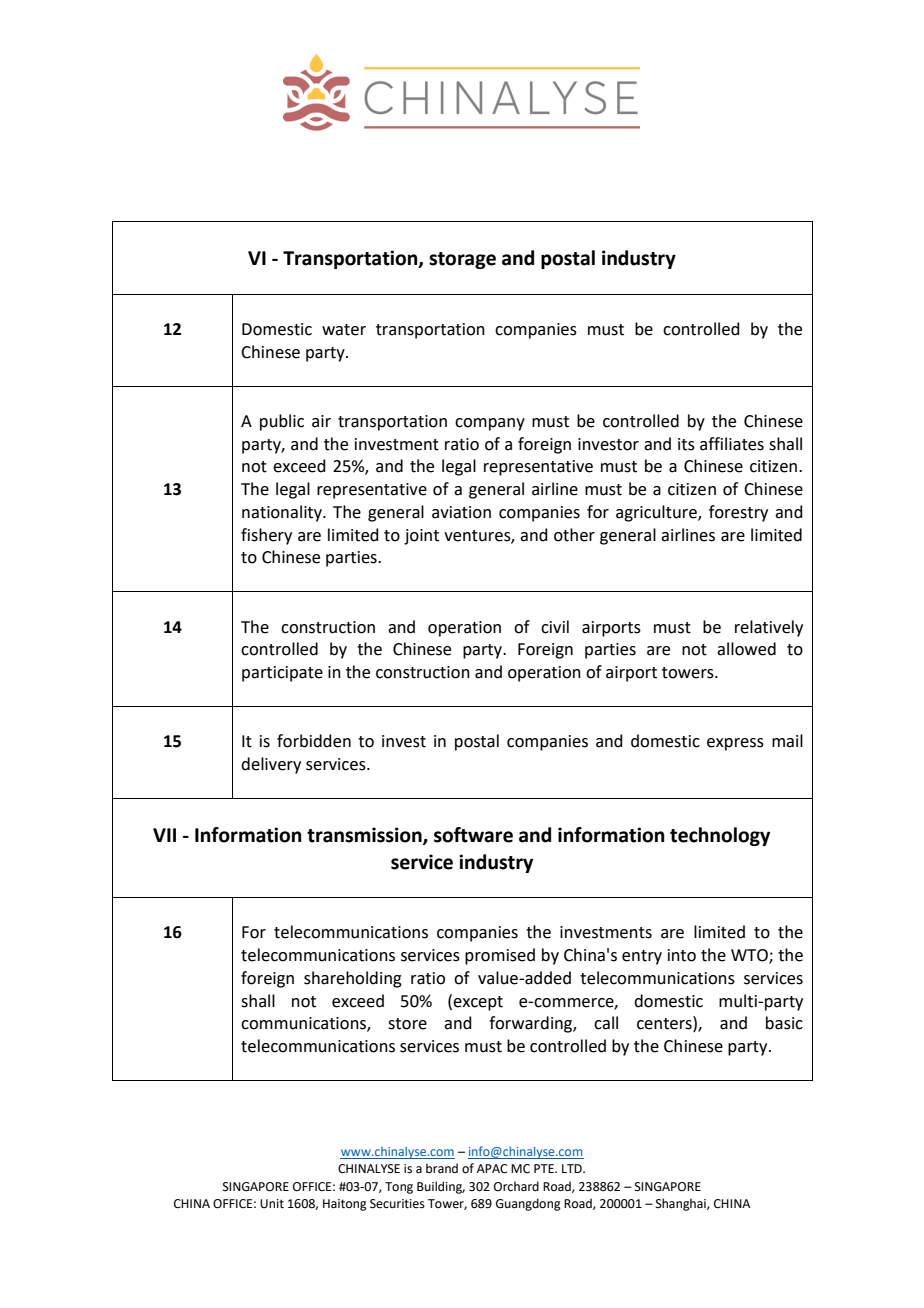 Image resolution: width=924 pixels, height=1308 pixels. What do you see at coordinates (271, 765) in the page?
I see `delivery` at bounding box center [271, 765].
